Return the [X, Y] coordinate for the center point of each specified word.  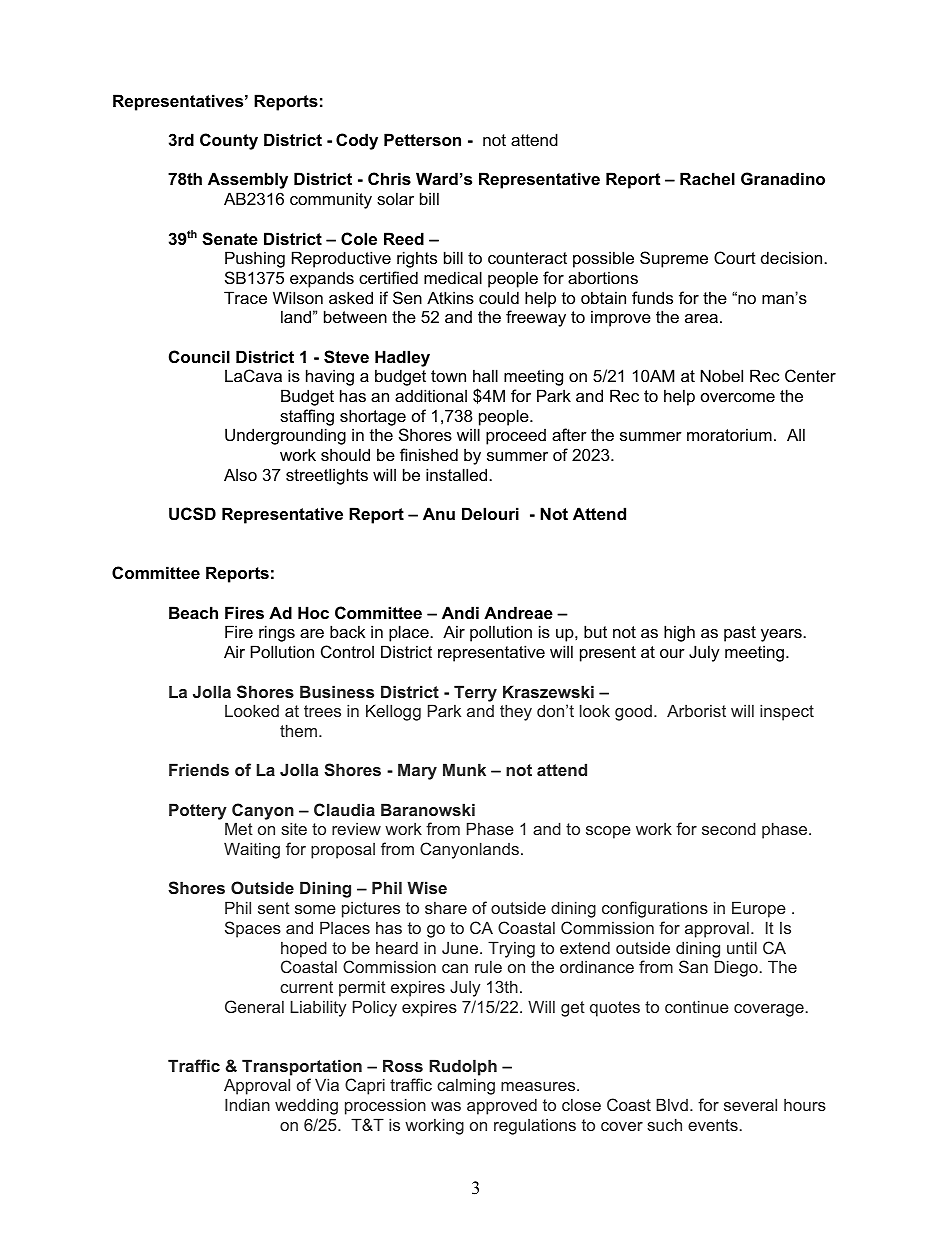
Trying [511, 949]
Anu [439, 513]
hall [485, 375]
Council [199, 356]
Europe [759, 909]
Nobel [721, 375]
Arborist [696, 710]
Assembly [248, 180]
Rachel [707, 178]
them [298, 730]
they [516, 712]
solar [395, 198]
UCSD [192, 514]
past [740, 634]
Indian [247, 1104]
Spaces [253, 929]
